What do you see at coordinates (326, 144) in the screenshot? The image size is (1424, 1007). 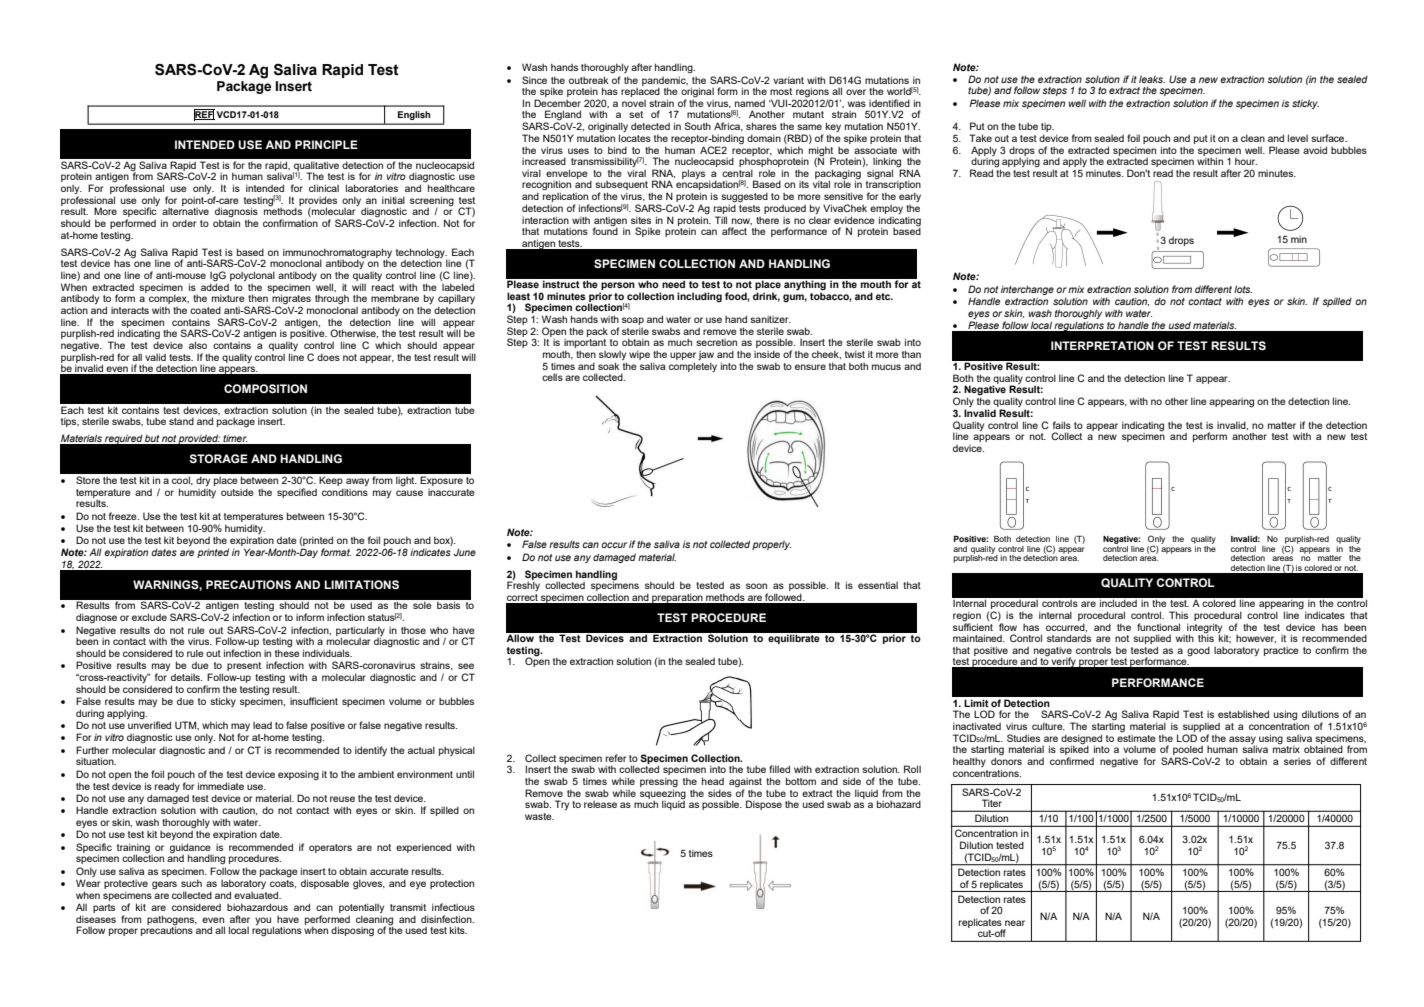 I see `PRINCIPLE` at bounding box center [326, 144].
